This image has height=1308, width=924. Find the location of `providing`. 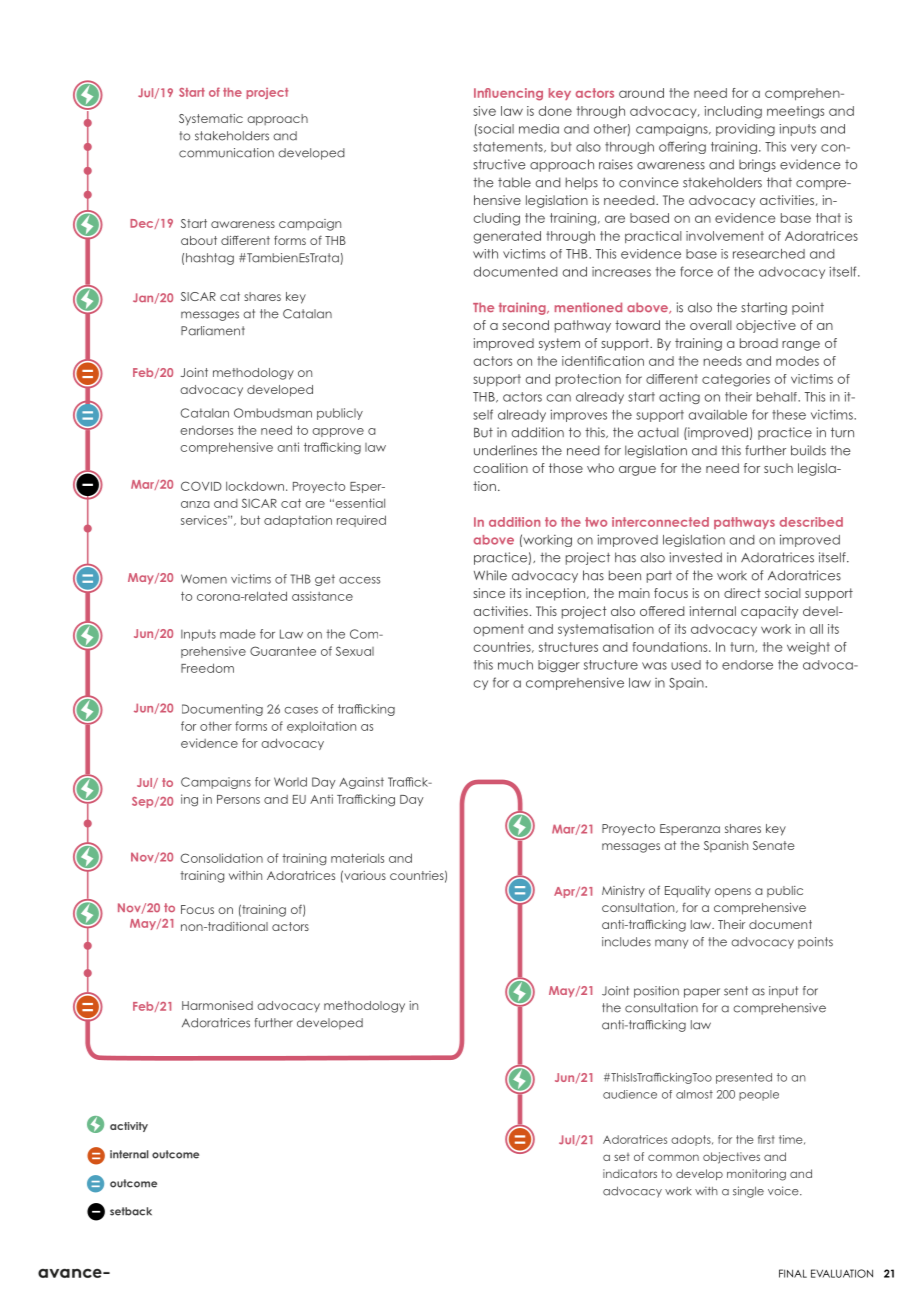

providing is located at coordinates (745, 130).
